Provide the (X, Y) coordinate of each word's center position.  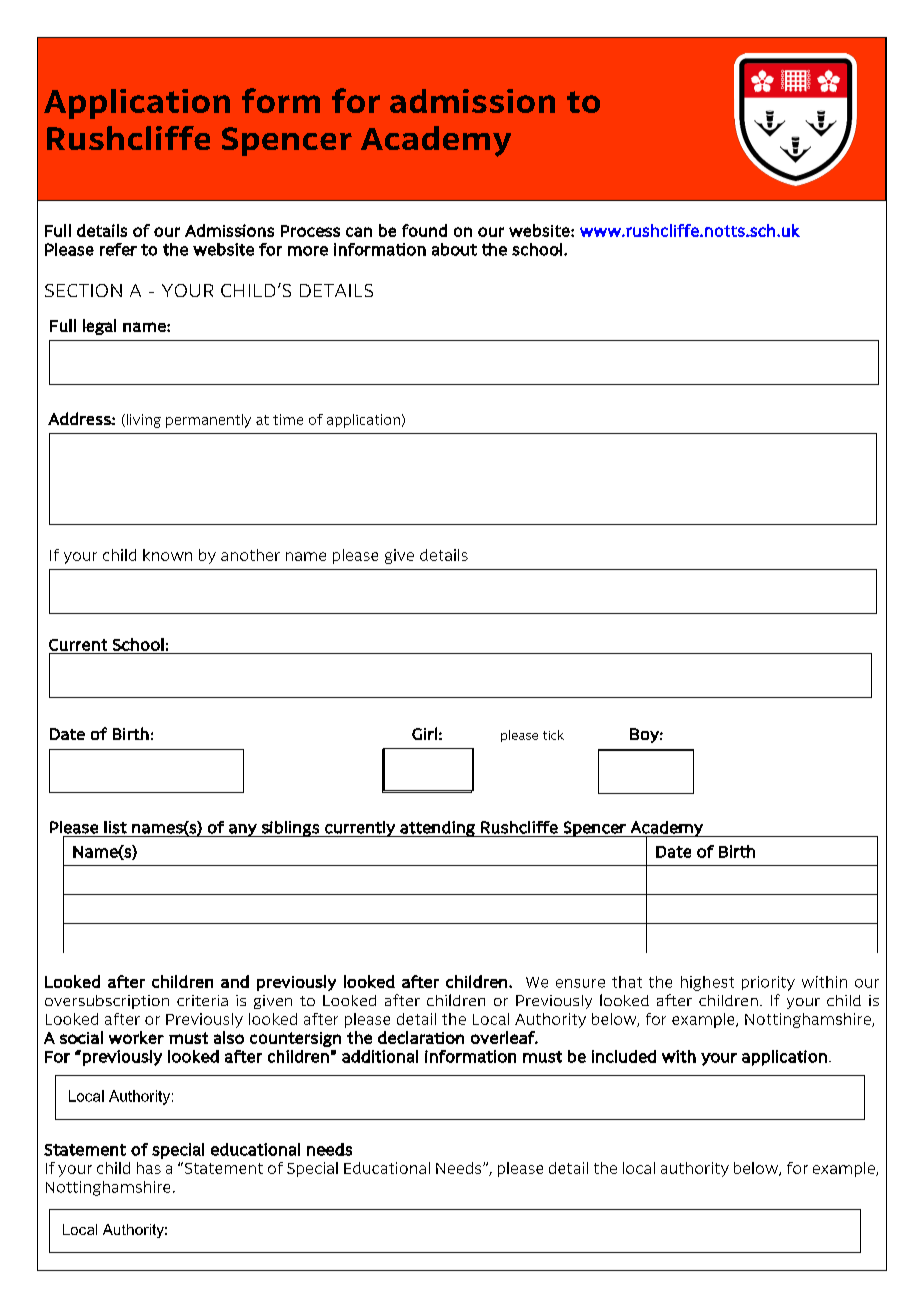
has (149, 1168)
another (250, 555)
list (115, 827)
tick (553, 735)
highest (707, 983)
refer (118, 249)
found (424, 230)
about (454, 249)
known (167, 555)
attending (437, 829)
